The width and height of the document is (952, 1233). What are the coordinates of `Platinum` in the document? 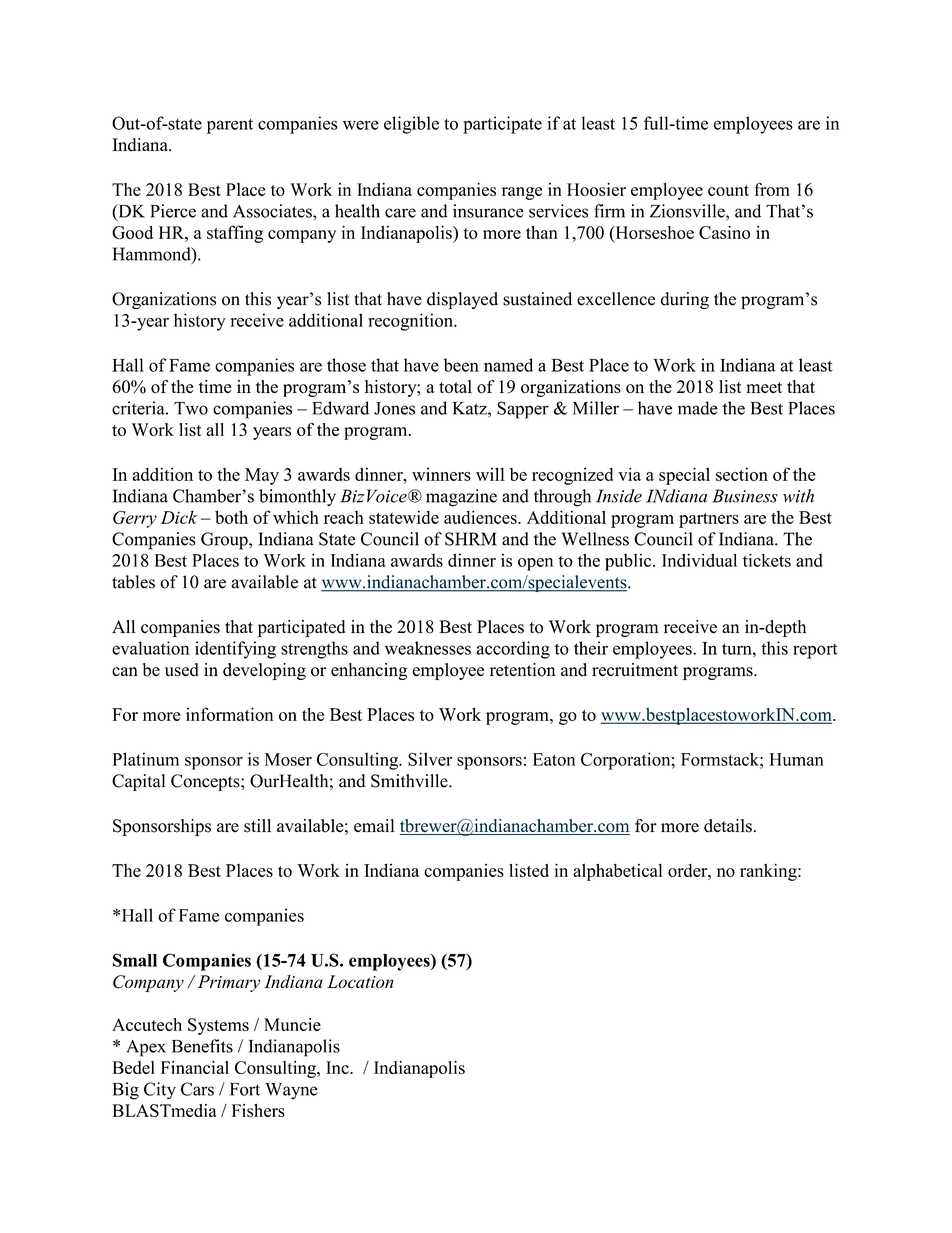 It's located at (146, 759).
